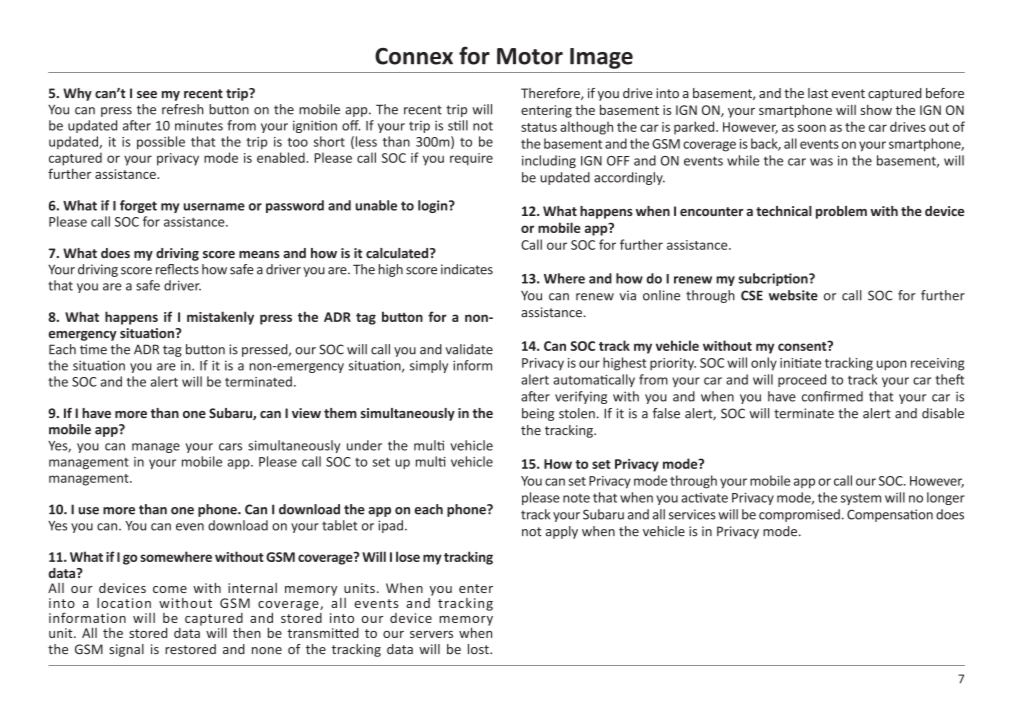 The image size is (1013, 714). Describe the element at coordinates (803, 346) in the screenshot. I see `consent` at that location.
